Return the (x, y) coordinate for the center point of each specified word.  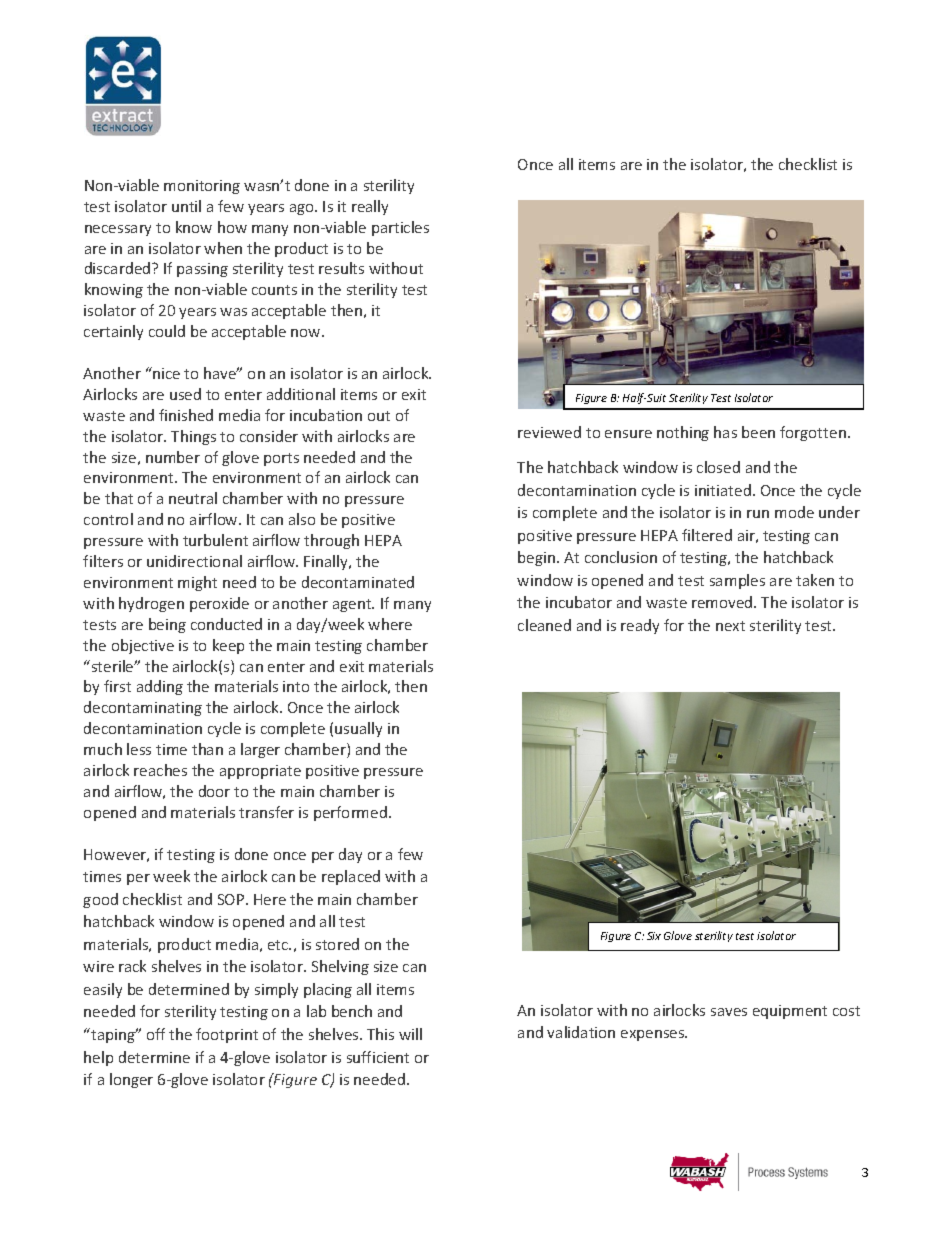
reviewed (549, 432)
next (730, 626)
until (186, 206)
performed (350, 813)
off (156, 1034)
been (758, 432)
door (214, 791)
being (167, 625)
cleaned (544, 625)
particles (400, 228)
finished (186, 415)
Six (654, 936)
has (725, 432)
